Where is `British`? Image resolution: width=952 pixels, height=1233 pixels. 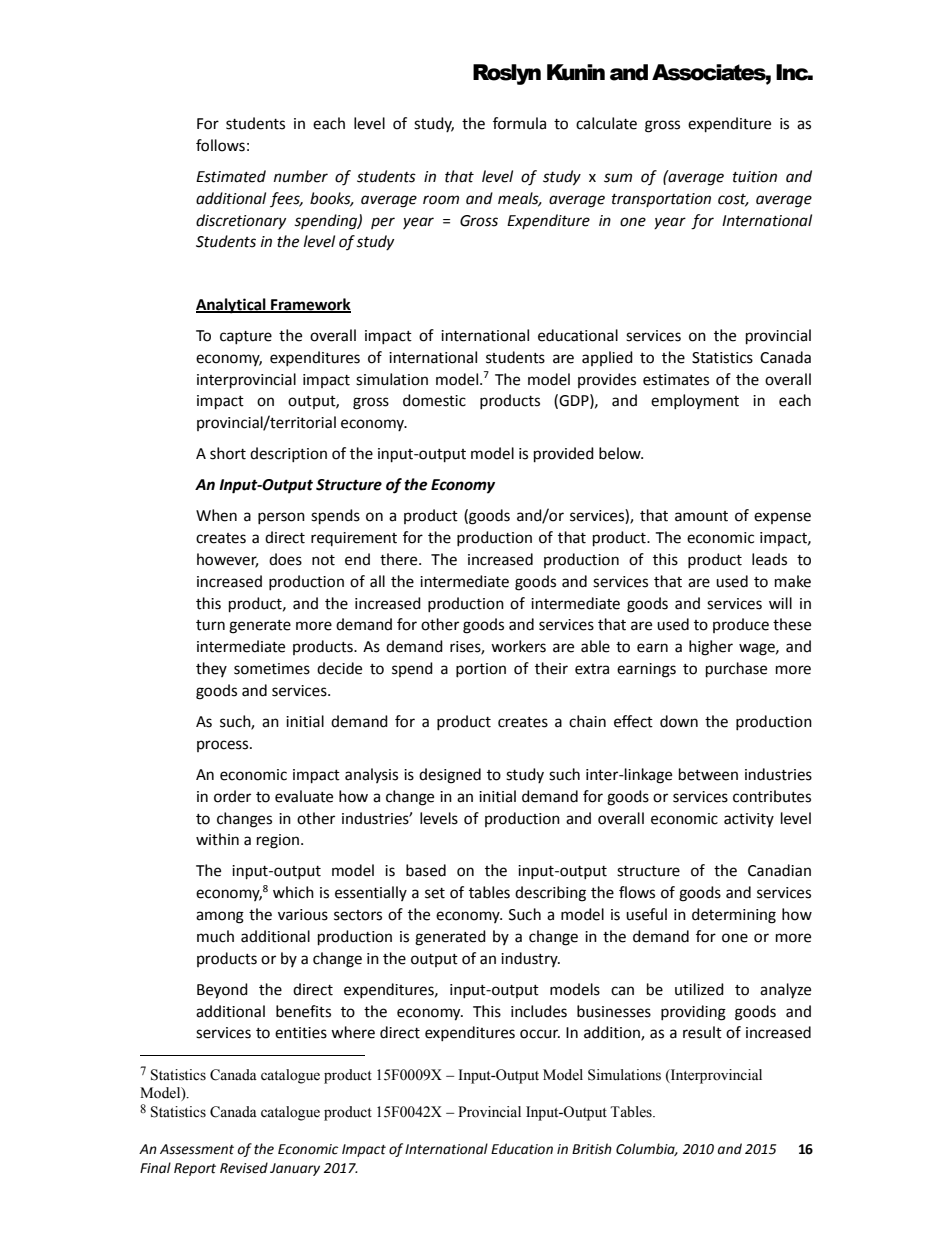 British is located at coordinates (592, 1149).
